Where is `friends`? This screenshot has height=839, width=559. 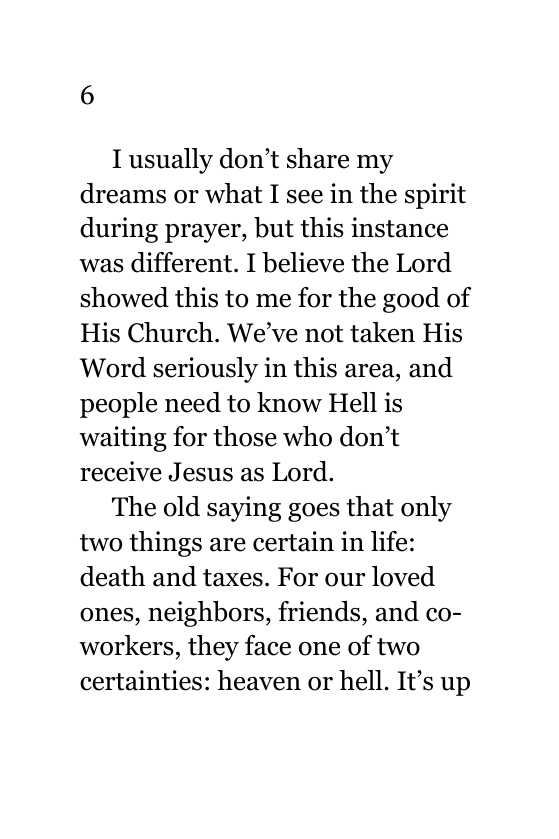 friends is located at coordinates (320, 611).
